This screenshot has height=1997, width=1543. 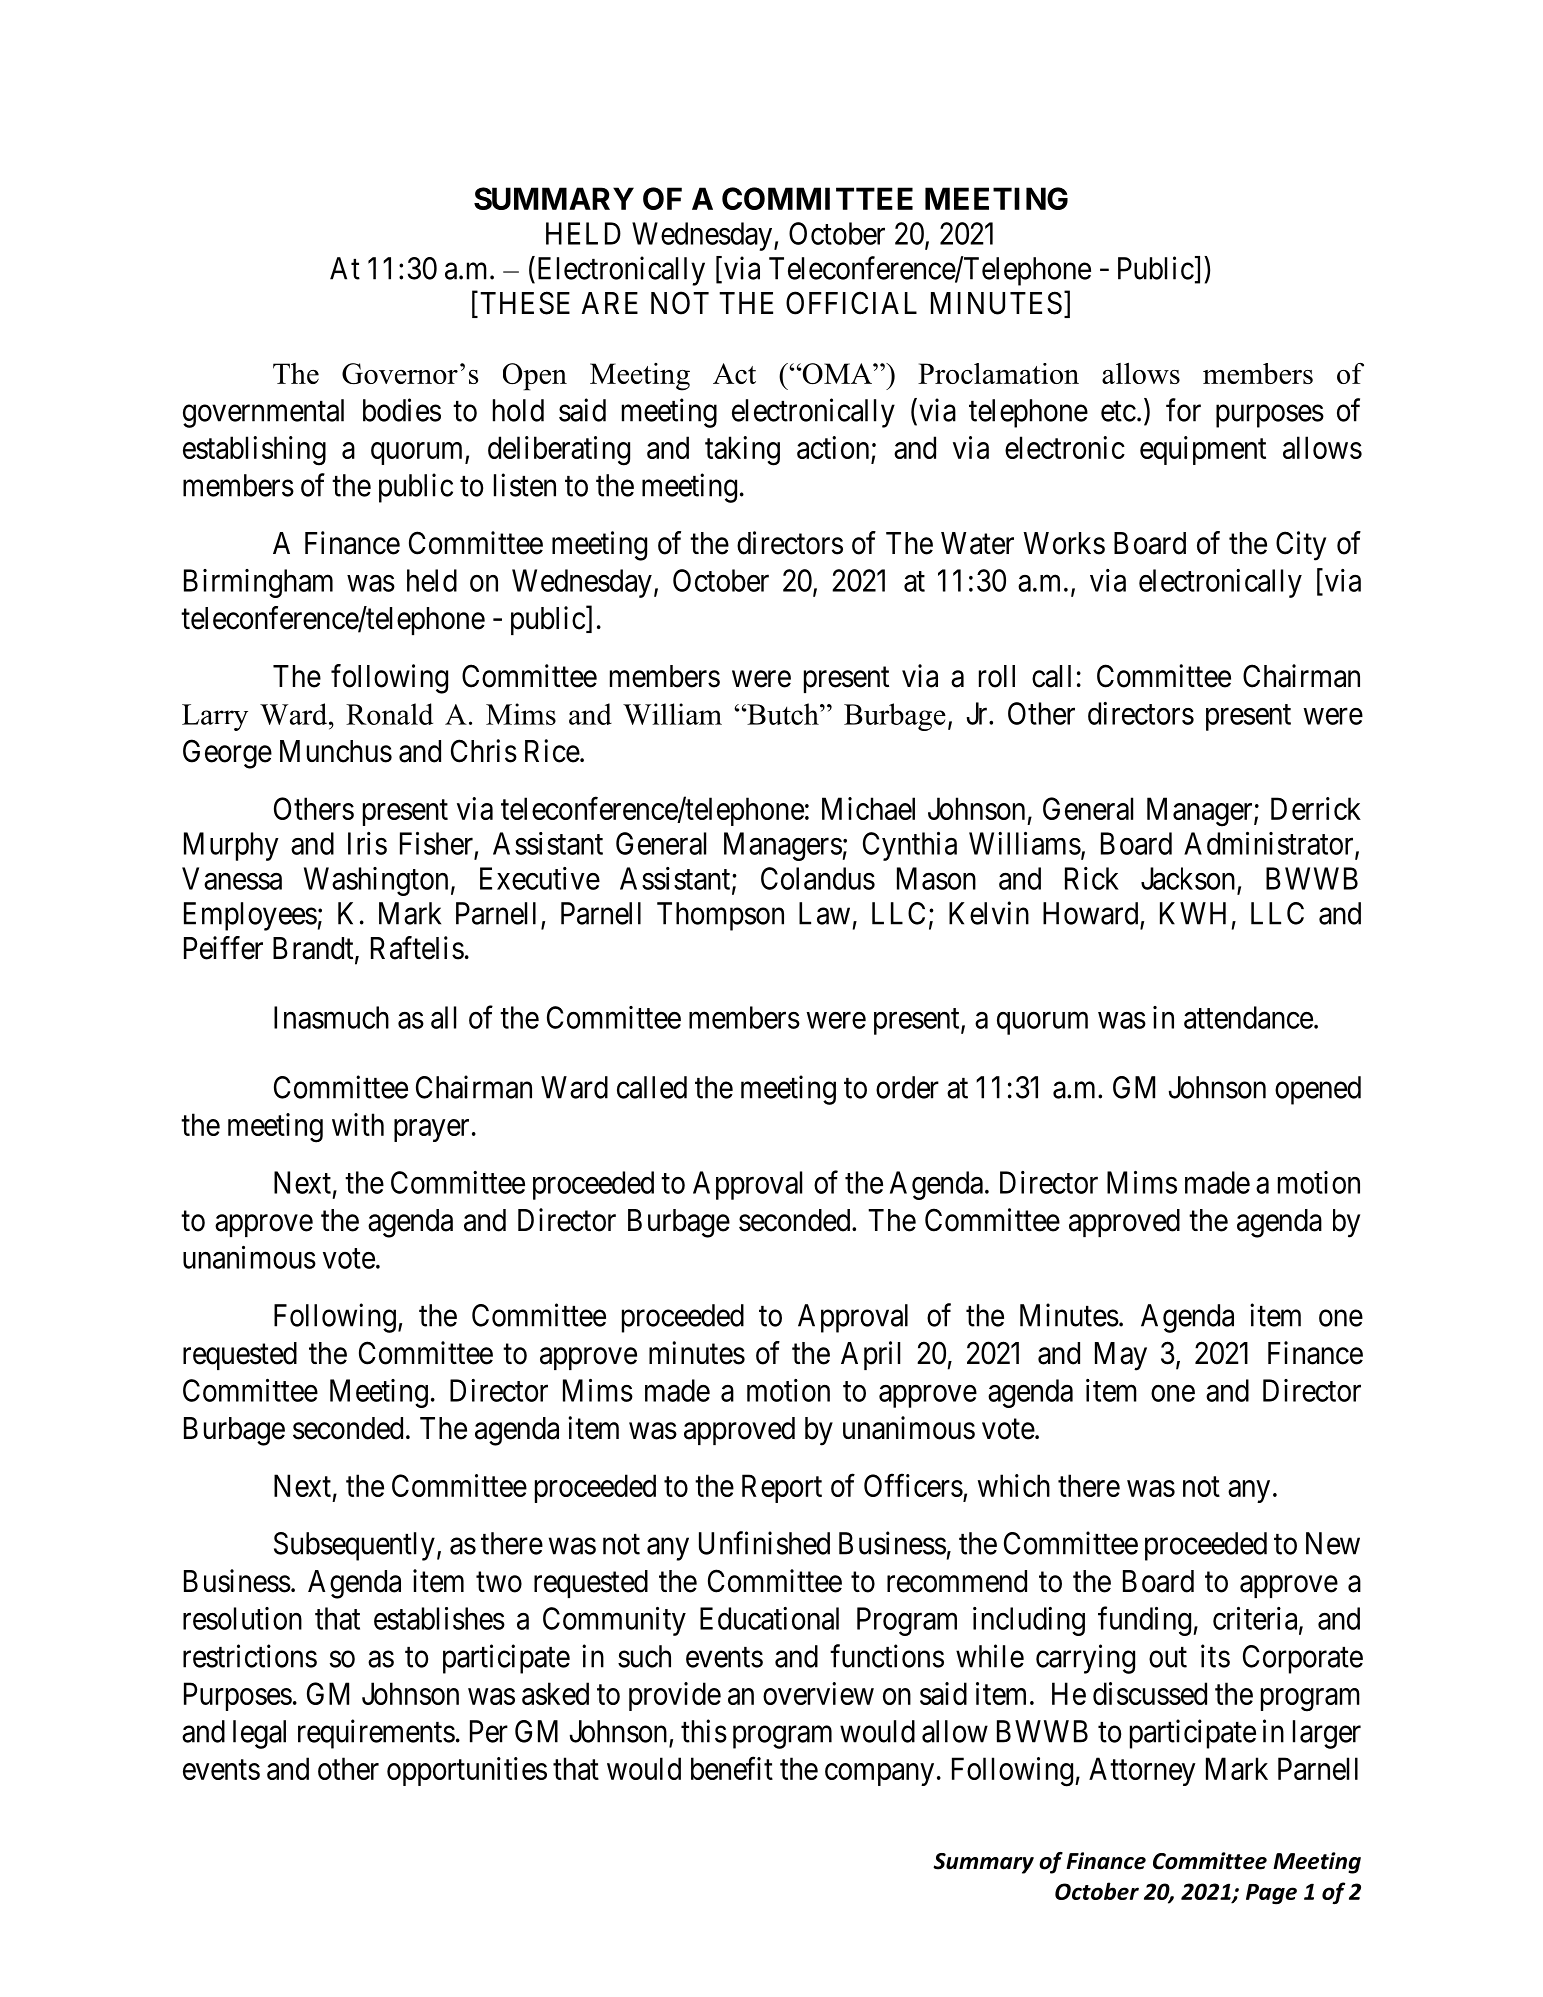 I want to click on benefit, so click(x=732, y=1768).
